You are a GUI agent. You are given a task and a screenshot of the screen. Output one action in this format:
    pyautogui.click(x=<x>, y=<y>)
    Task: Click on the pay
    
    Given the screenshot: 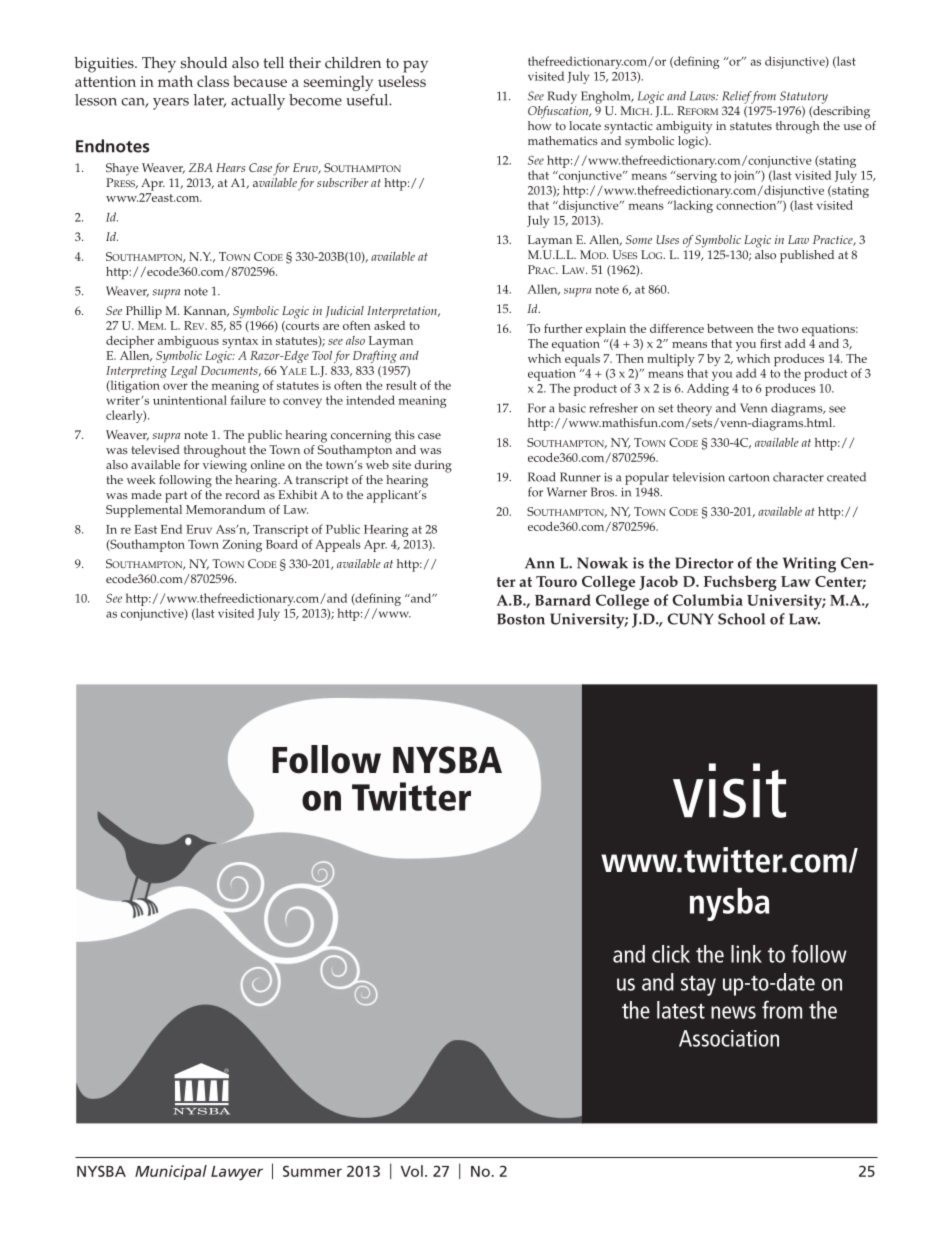 What is the action you would take?
    pyautogui.click(x=415, y=66)
